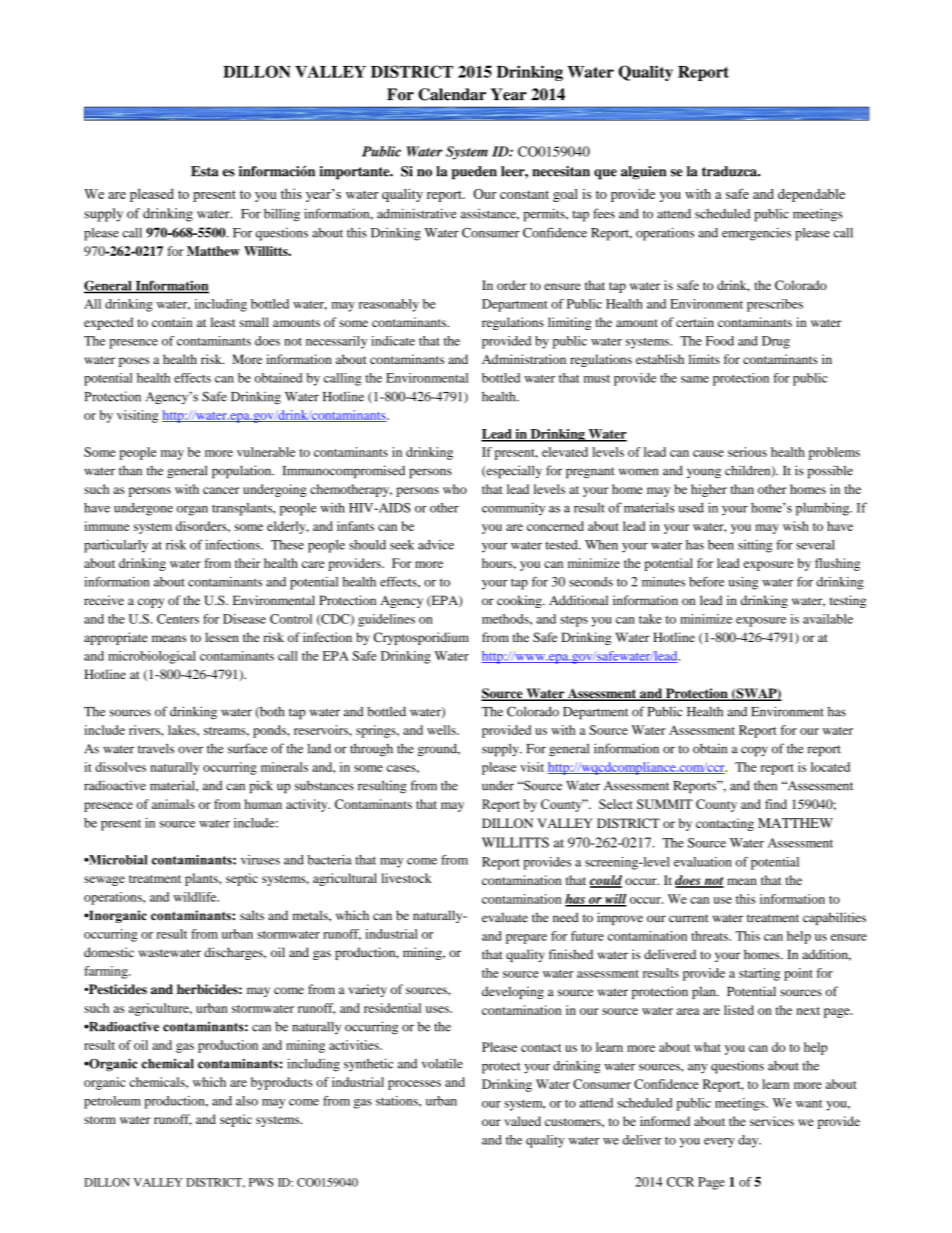 The image size is (952, 1233). Describe the element at coordinates (776, 804) in the screenshot. I see `find` at that location.
